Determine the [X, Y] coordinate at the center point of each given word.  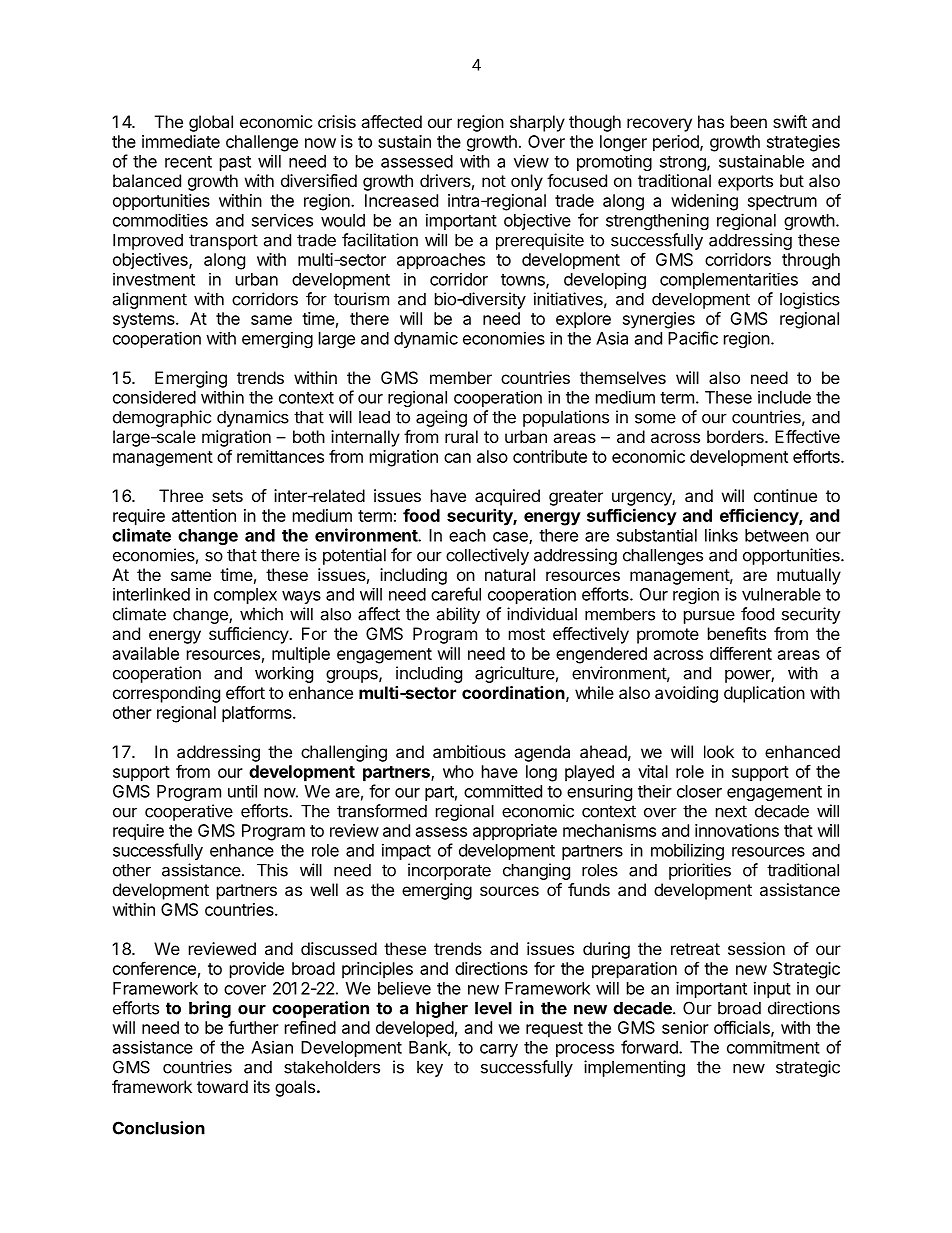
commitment [773, 1047]
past [235, 163]
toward [222, 1086]
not [494, 181]
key [430, 1069]
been [749, 121]
